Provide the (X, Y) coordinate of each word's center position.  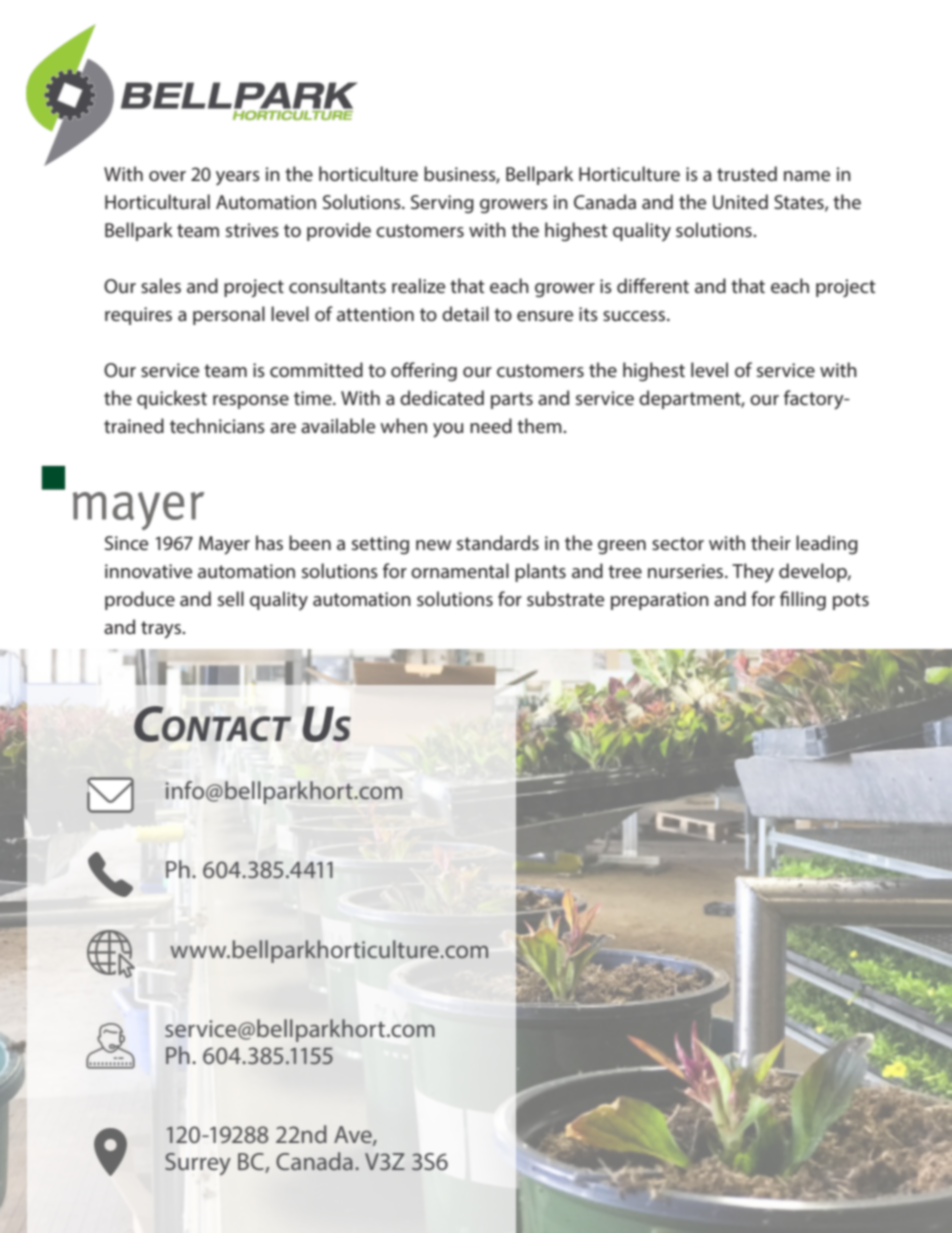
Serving (442, 204)
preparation (660, 601)
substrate (565, 598)
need (491, 425)
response (251, 402)
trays (162, 630)
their (771, 542)
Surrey (198, 1164)
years (238, 178)
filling (803, 601)
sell (231, 598)
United (740, 201)
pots (851, 601)
